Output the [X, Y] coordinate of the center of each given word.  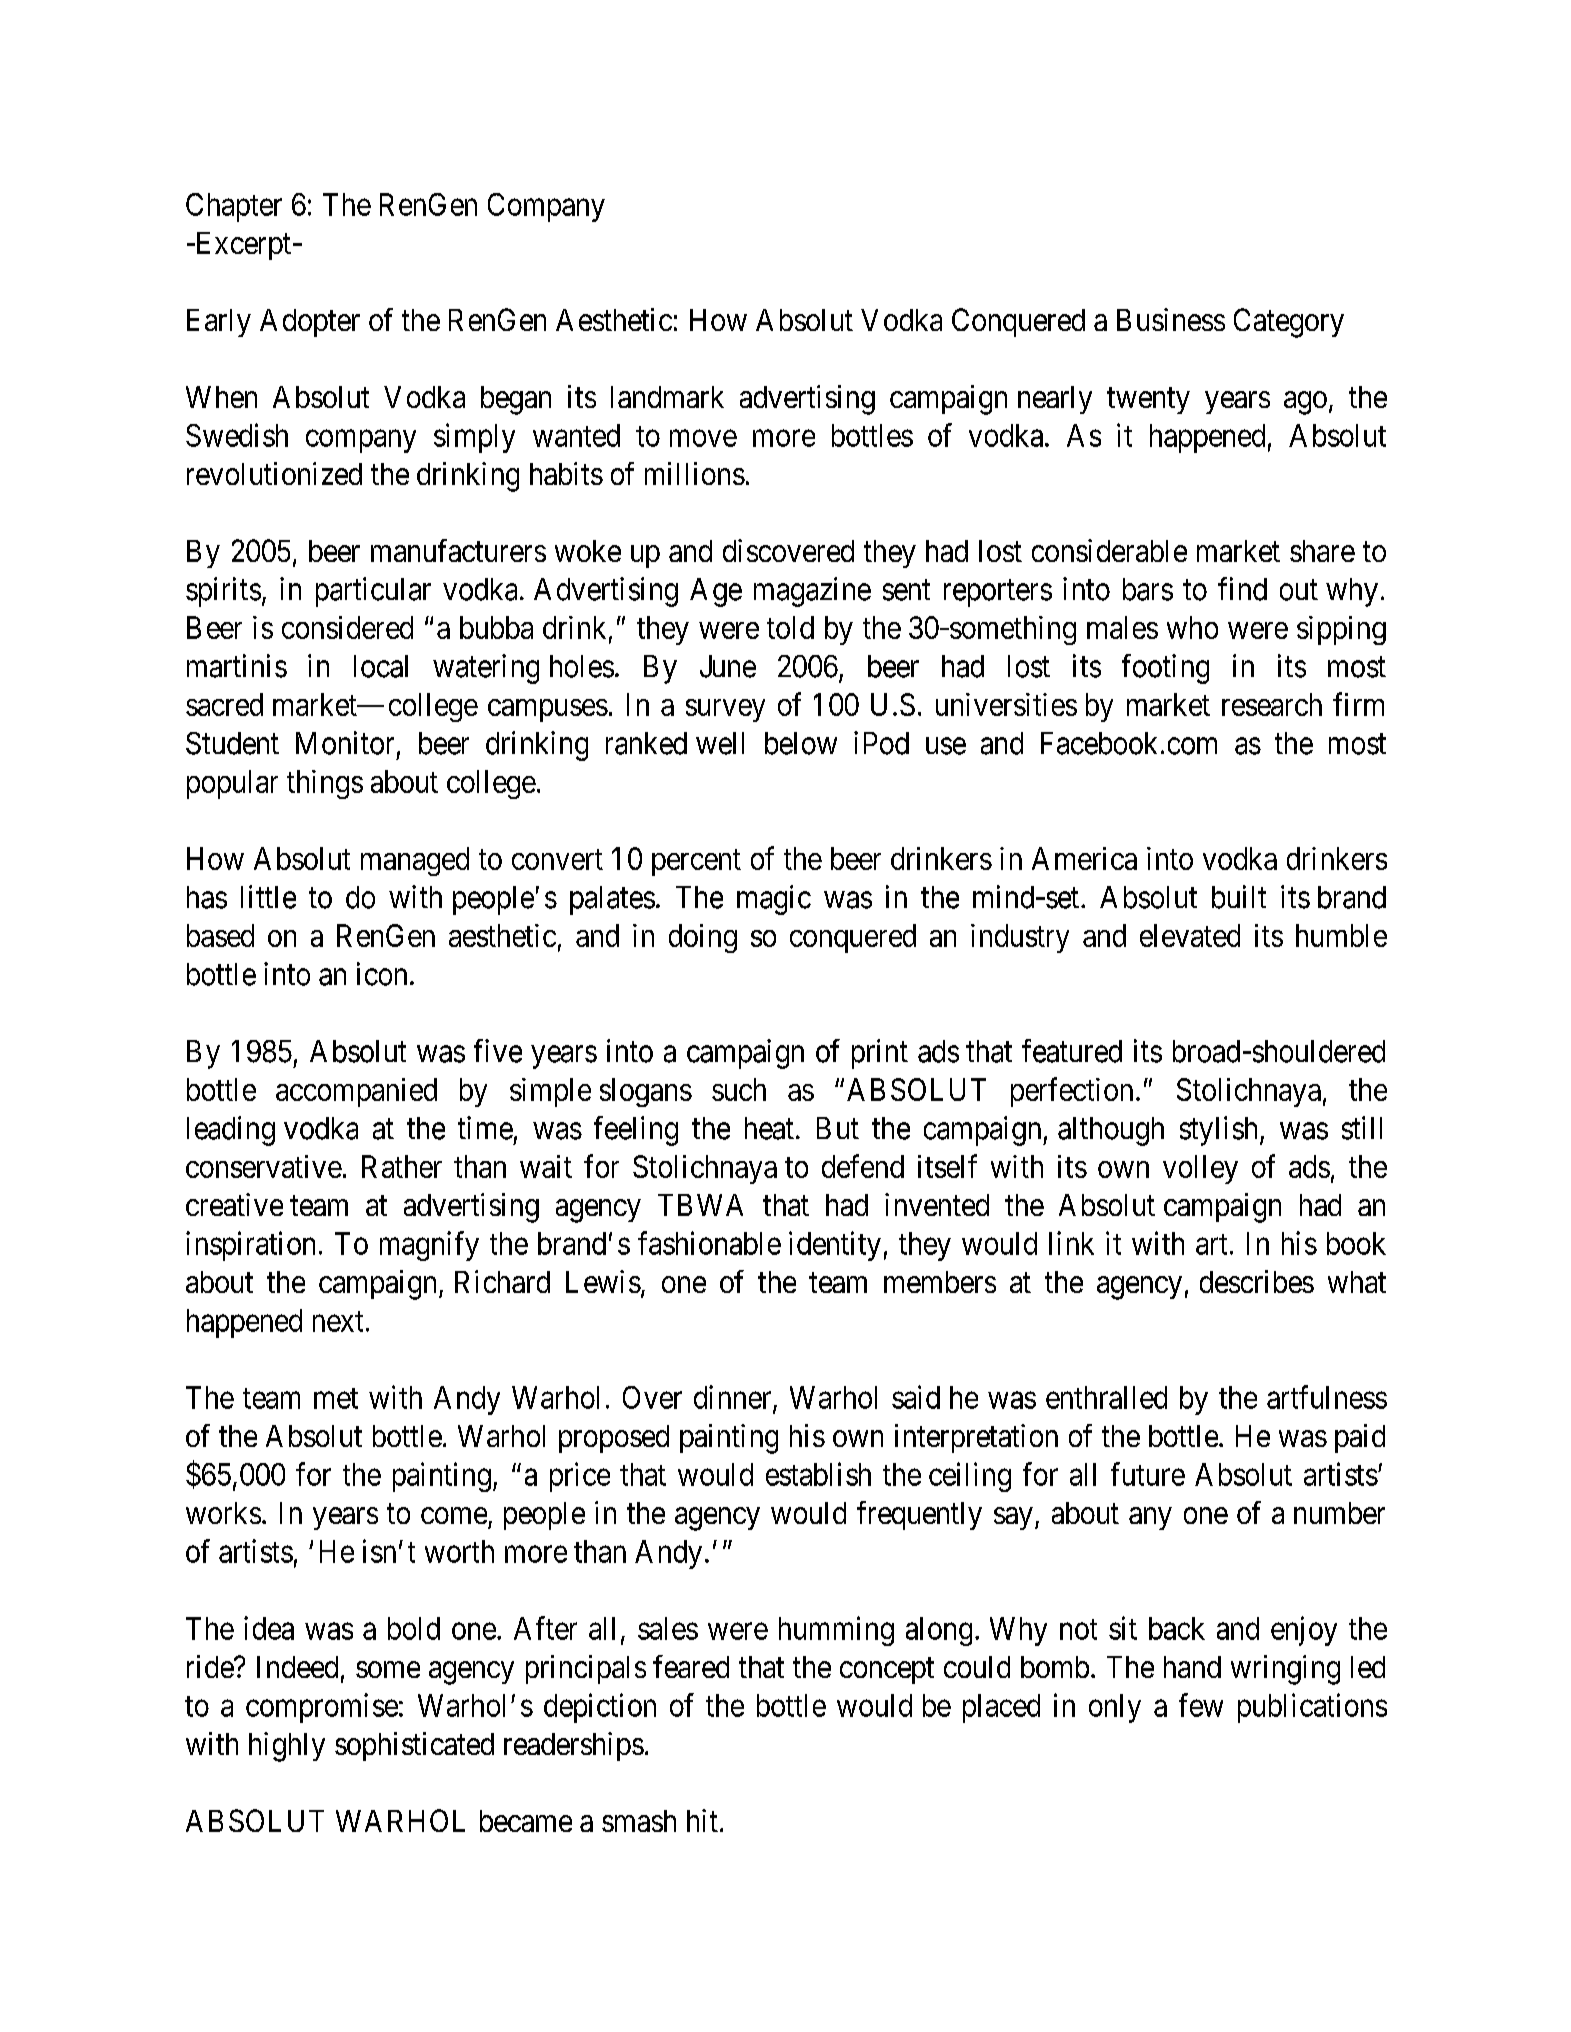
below [801, 743]
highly [287, 1747]
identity [835, 1246]
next [338, 1321]
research [1272, 704]
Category [1289, 323]
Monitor [345, 743]
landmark [667, 397]
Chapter [234, 207]
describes [1257, 1281]
